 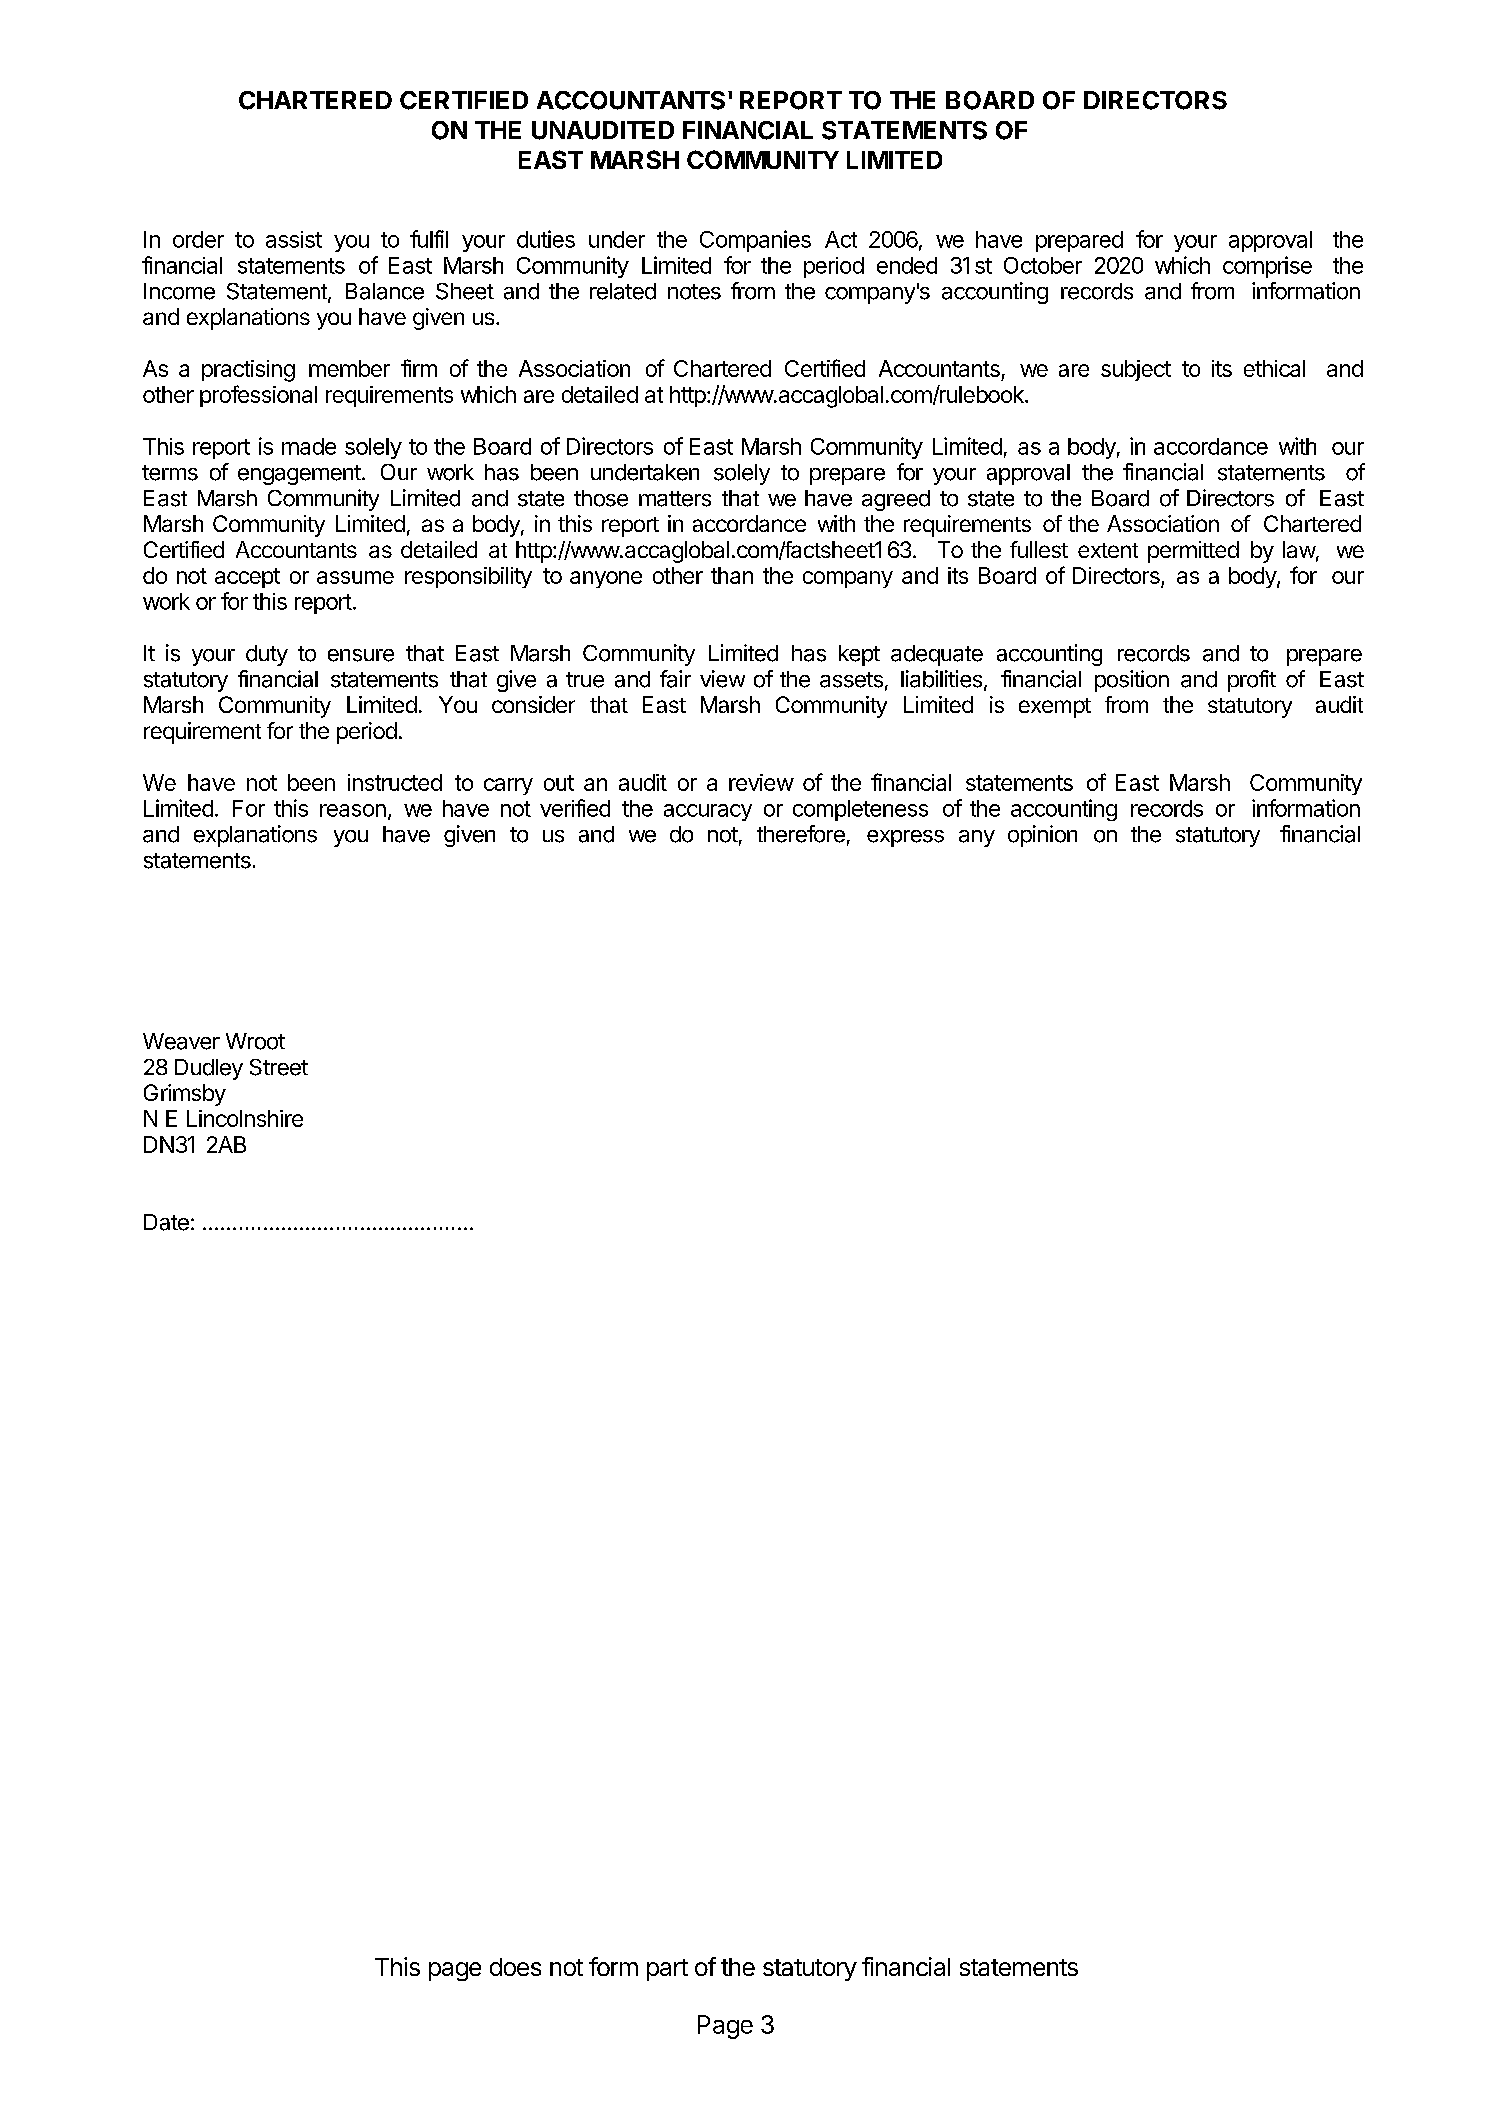 What do you see at coordinates (667, 1970) in the document?
I see `part` at bounding box center [667, 1970].
